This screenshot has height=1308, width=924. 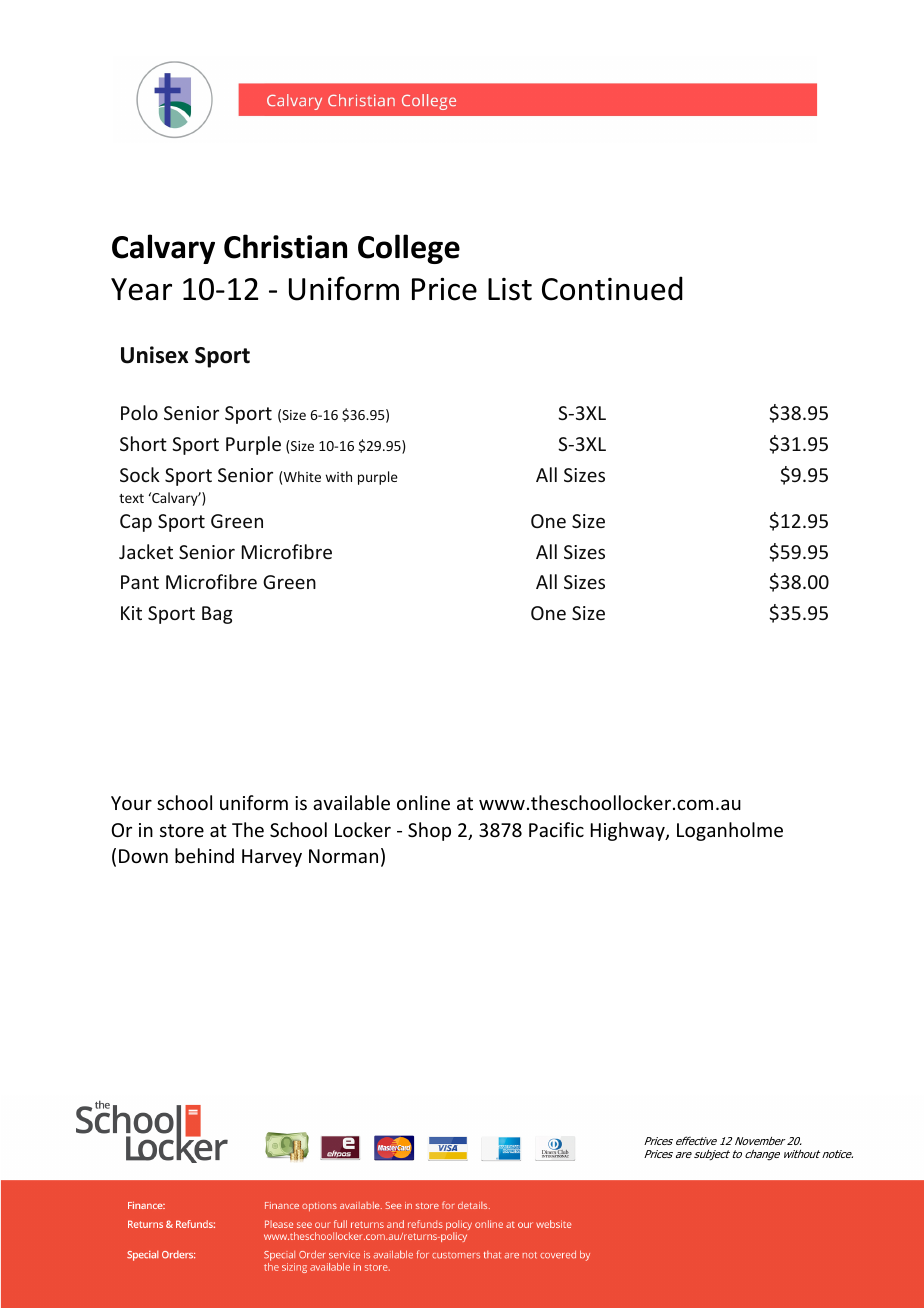 I want to click on Jacket, so click(x=146, y=551).
